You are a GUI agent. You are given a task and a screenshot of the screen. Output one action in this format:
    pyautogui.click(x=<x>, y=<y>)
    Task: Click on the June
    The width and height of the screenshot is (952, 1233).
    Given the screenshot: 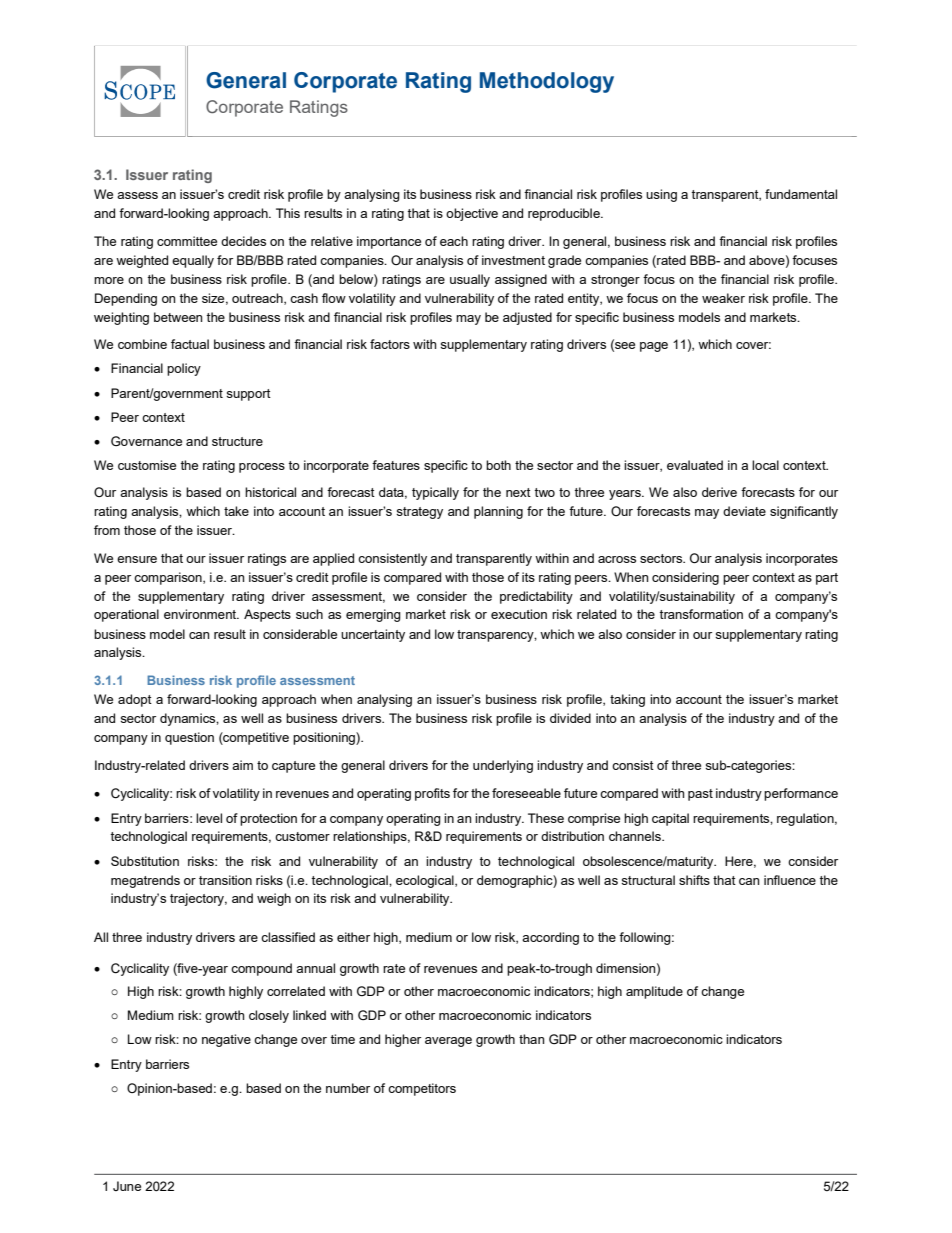 What is the action you would take?
    pyautogui.click(x=127, y=1186)
